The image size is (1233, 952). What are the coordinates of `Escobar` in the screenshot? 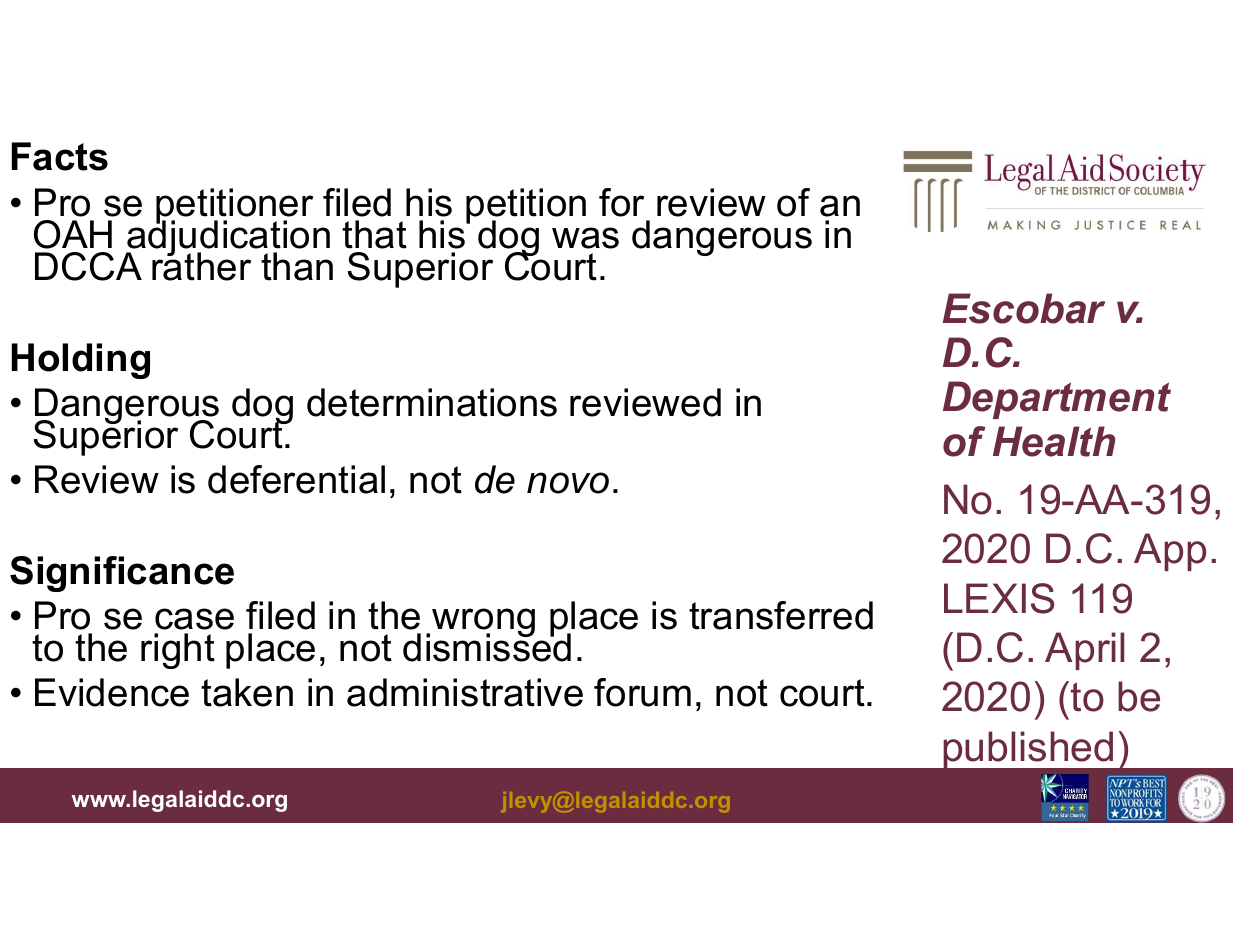 It's located at (1024, 308).
